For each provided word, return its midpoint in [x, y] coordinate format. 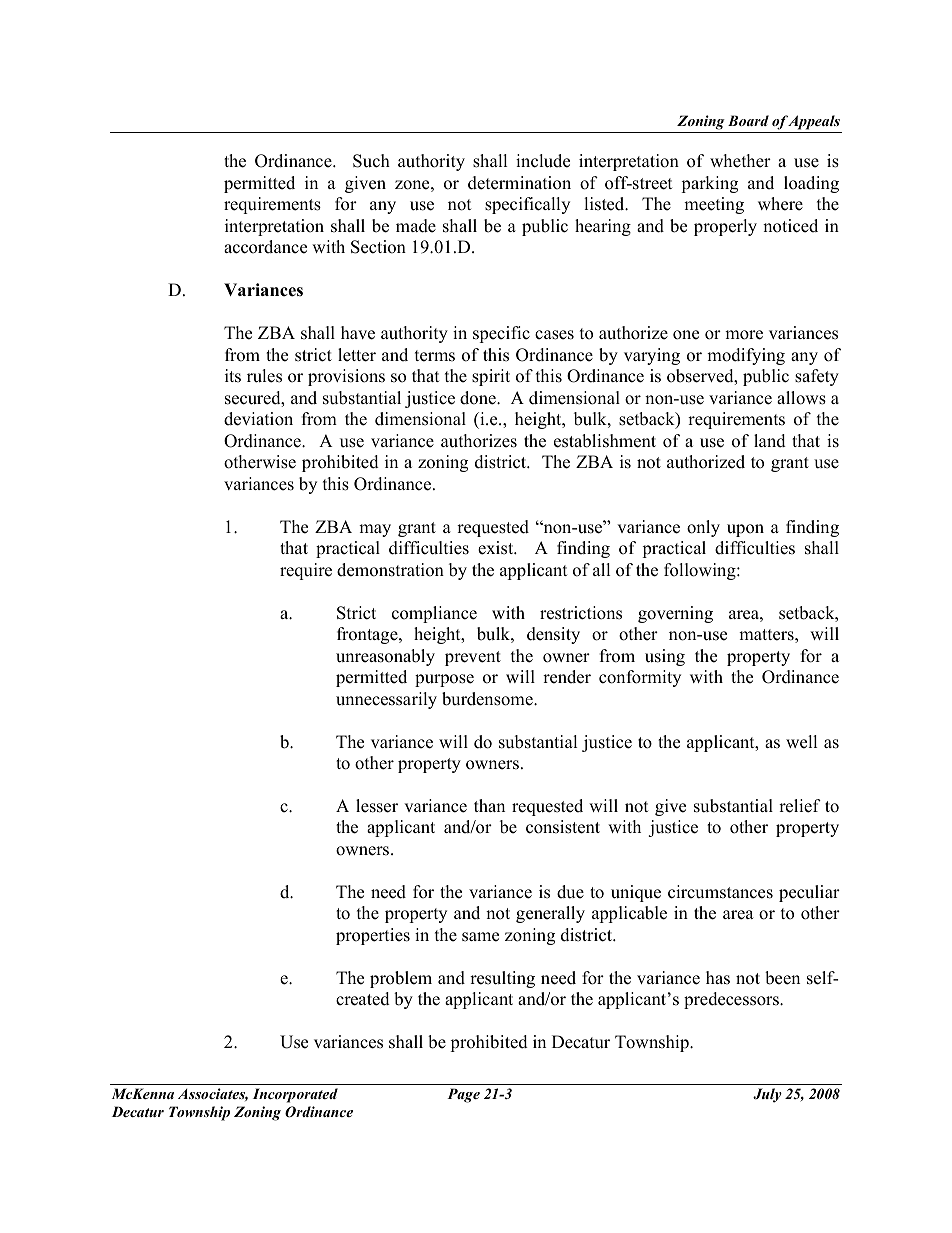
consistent [563, 827]
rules [264, 376]
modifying [746, 356]
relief [800, 806]
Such [371, 161]
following [701, 571]
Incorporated [295, 1095]
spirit [491, 377]
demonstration [390, 570]
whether [740, 161]
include [543, 161]
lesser [377, 806]
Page [463, 1095]
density [553, 635]
